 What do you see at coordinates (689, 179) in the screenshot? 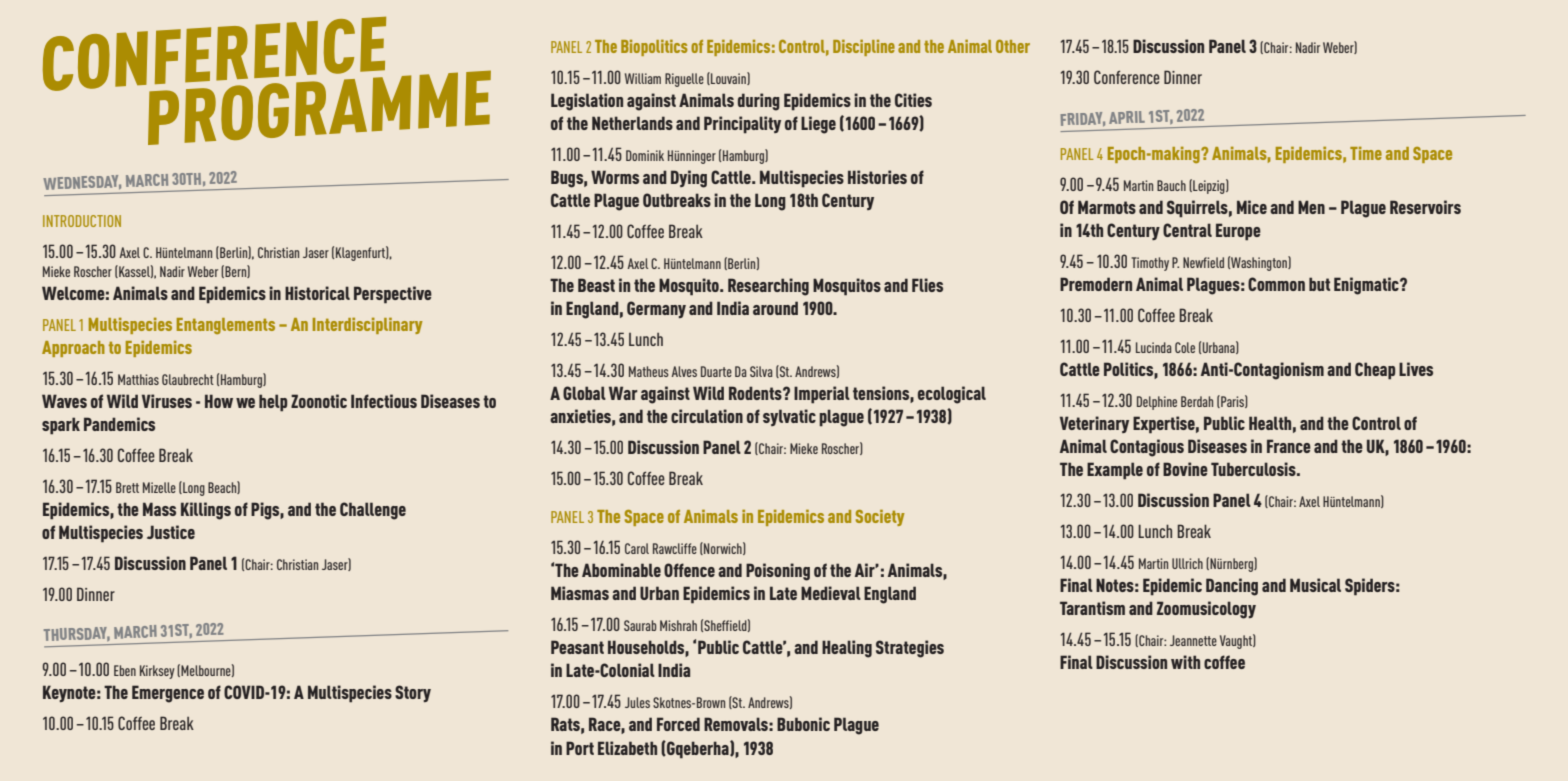
I see `Dying` at bounding box center [689, 179].
